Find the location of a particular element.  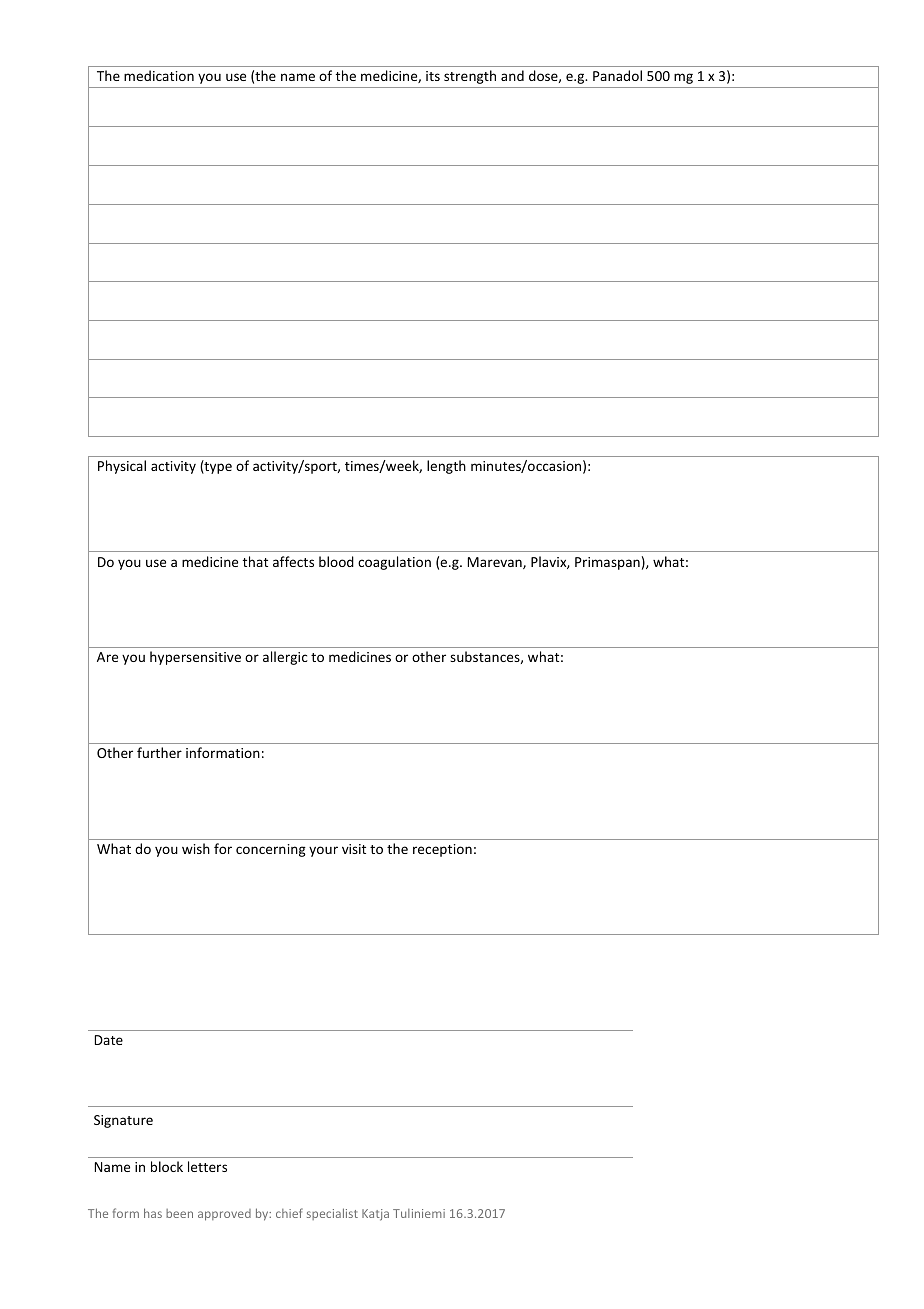

allergic is located at coordinates (285, 658).
